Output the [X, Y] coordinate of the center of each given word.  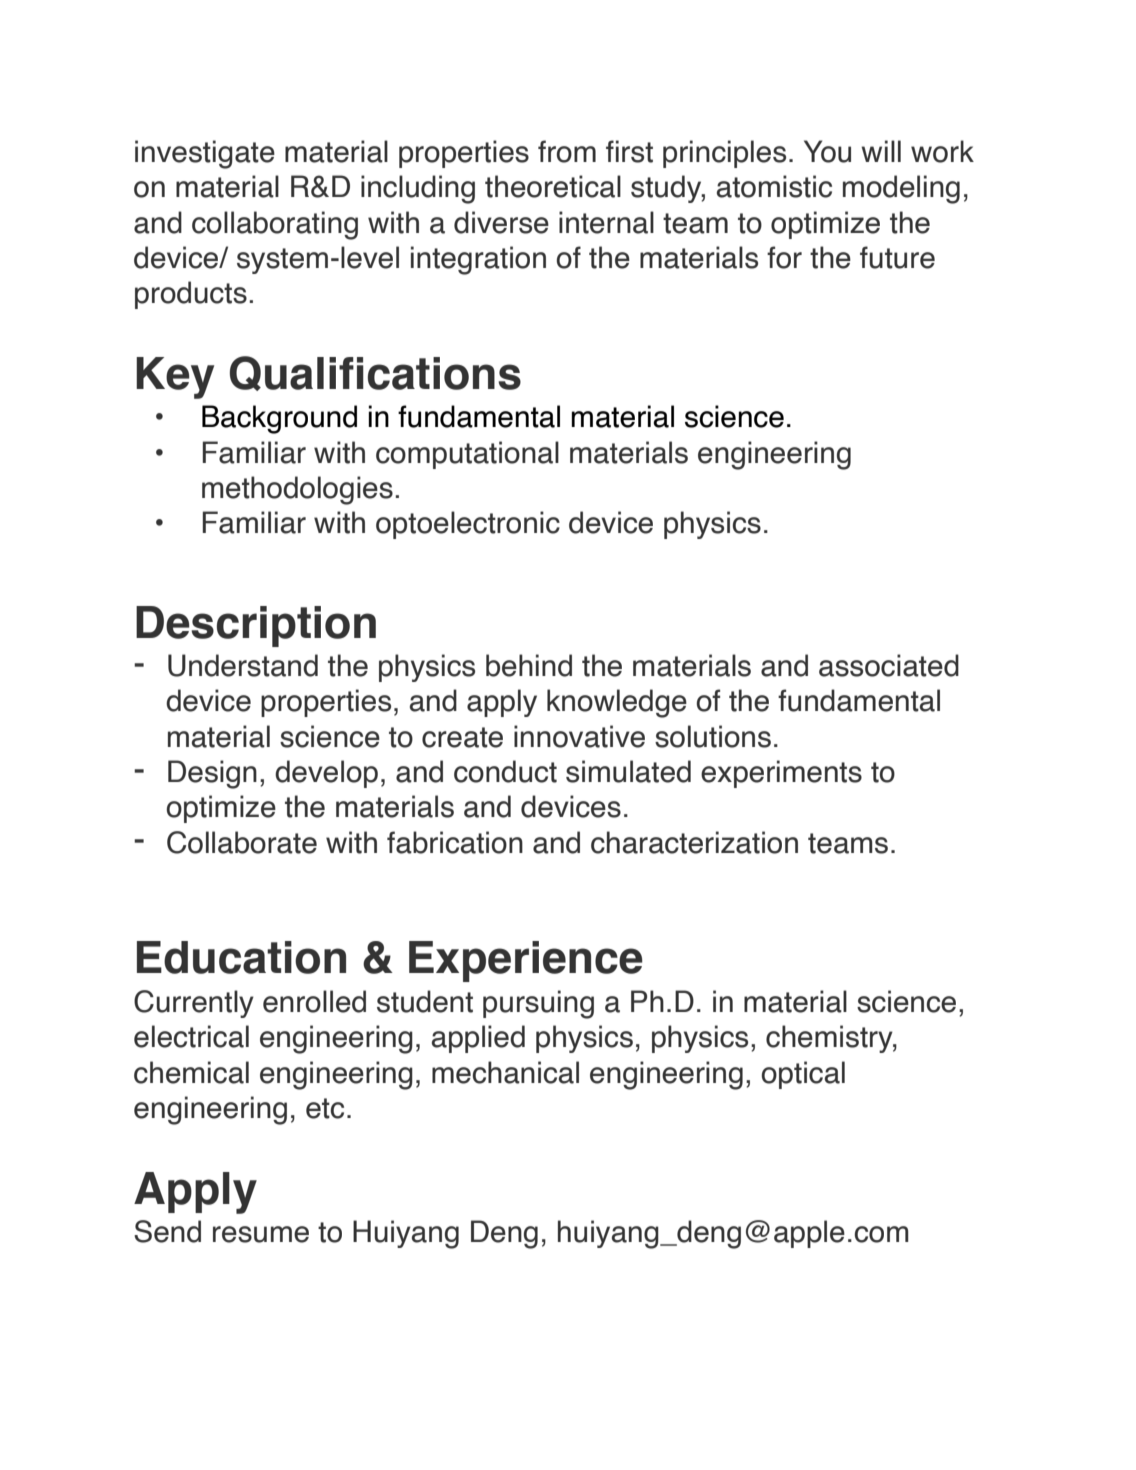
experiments [781, 774]
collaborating [275, 225]
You [827, 151]
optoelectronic [468, 525]
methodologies [297, 490]
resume [261, 1234]
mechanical [505, 1072]
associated [889, 665]
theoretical [553, 186]
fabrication [455, 842]
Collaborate [242, 842]
